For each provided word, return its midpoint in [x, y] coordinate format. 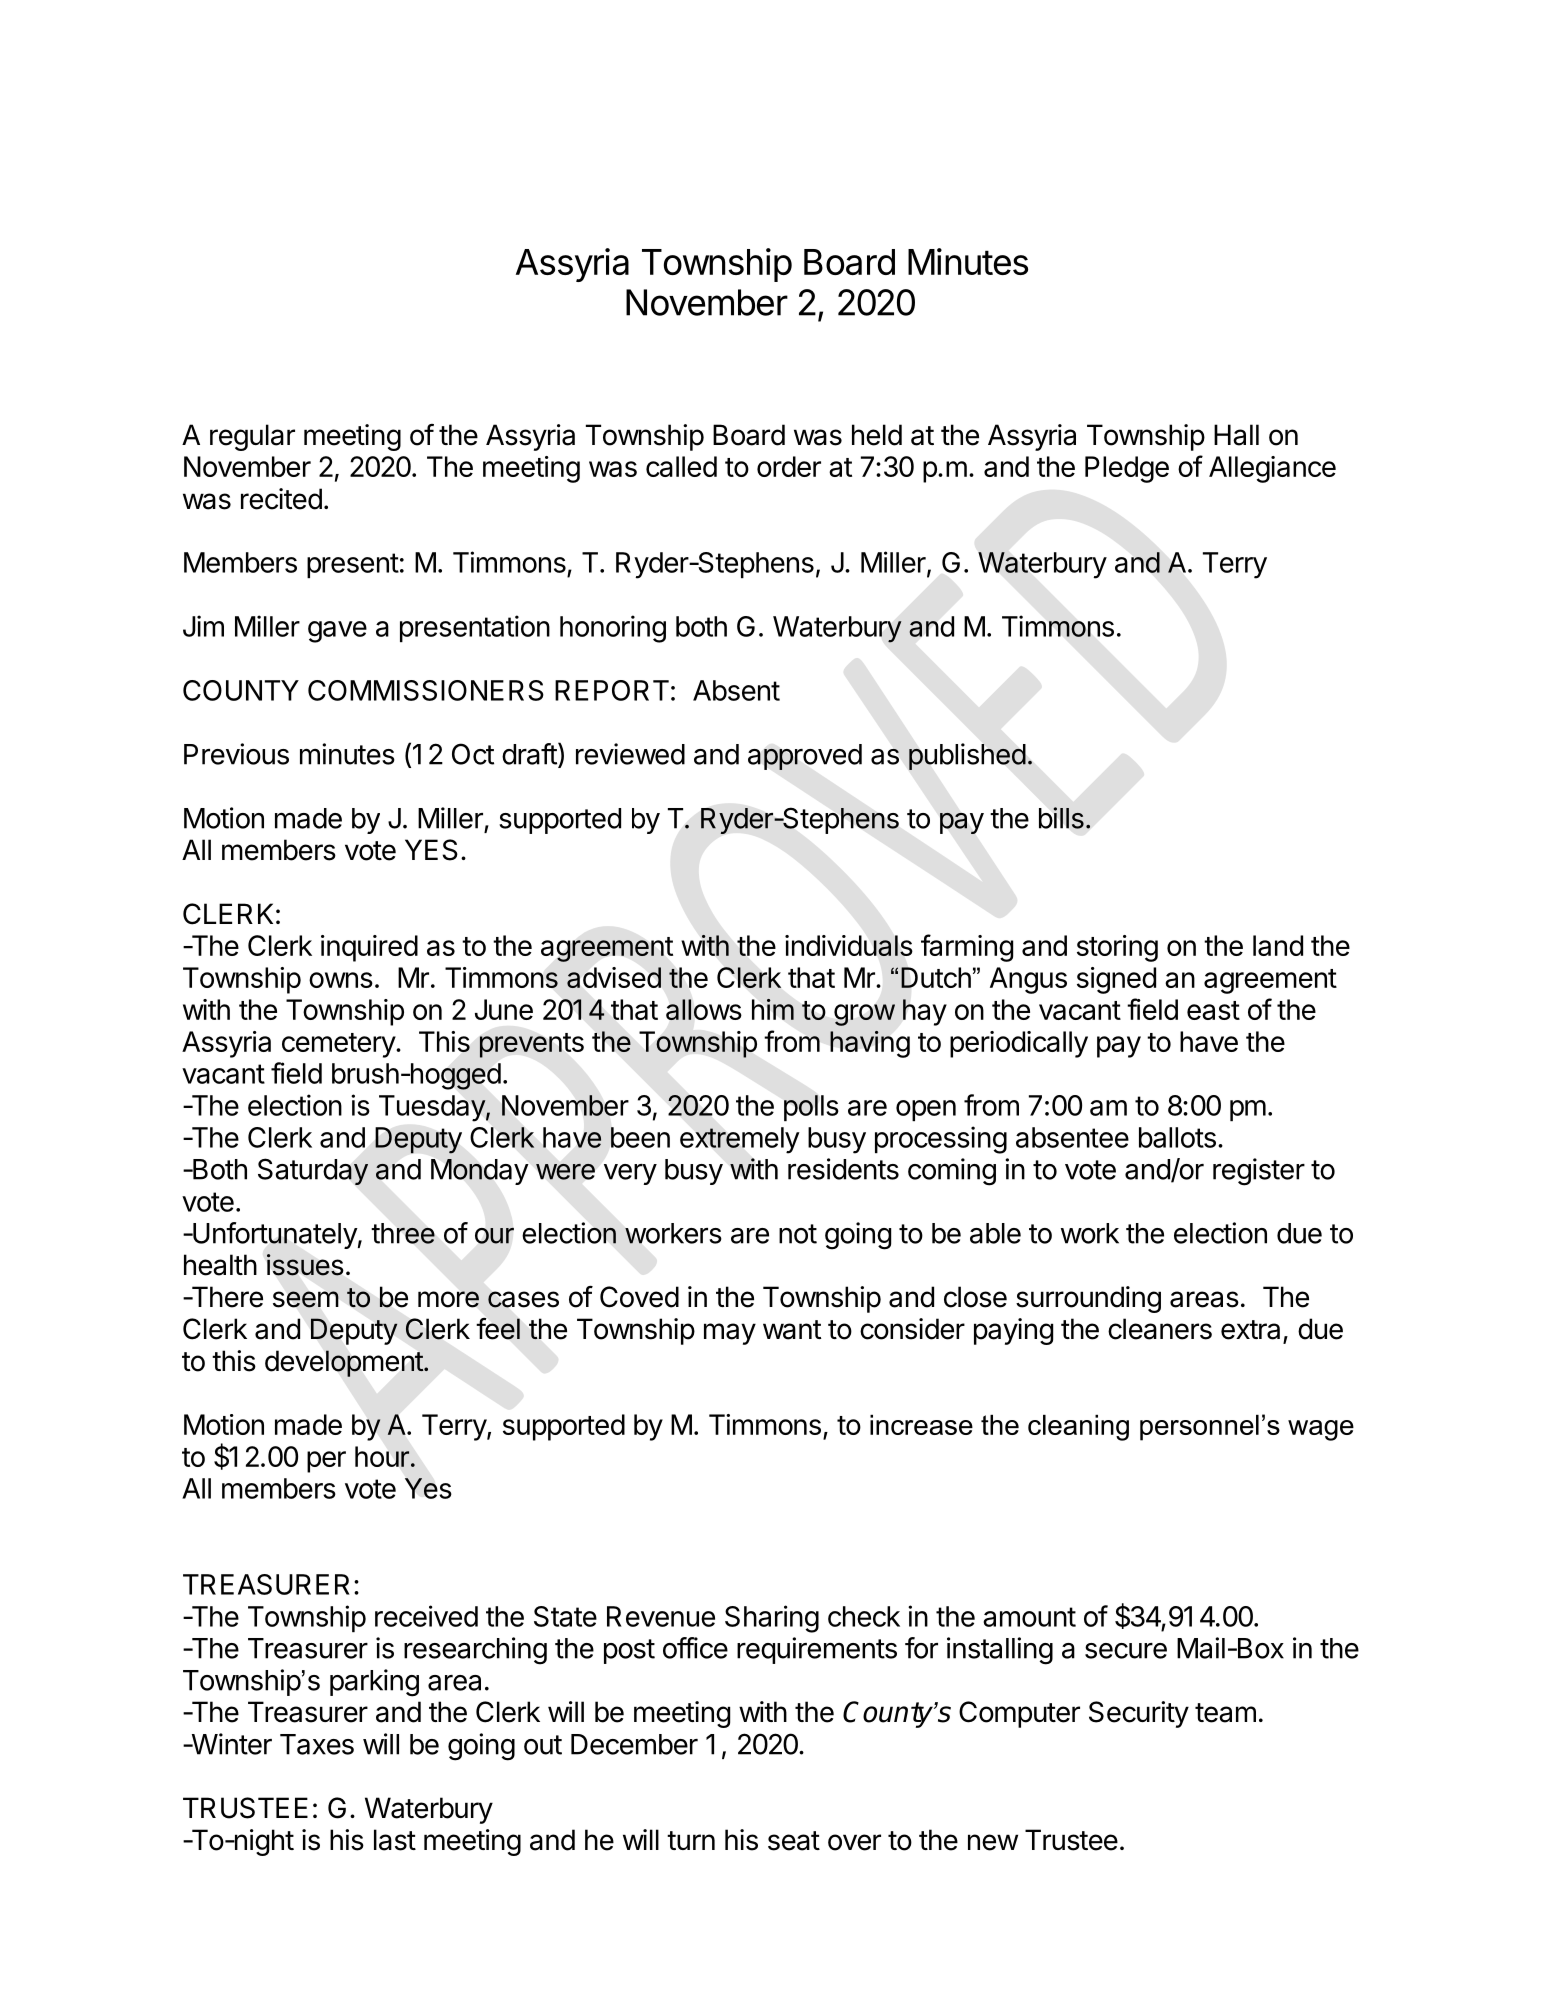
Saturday [313, 1171]
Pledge [1127, 469]
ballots [1177, 1137]
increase [921, 1425]
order [789, 466]
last [395, 1840]
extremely [740, 1140]
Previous [236, 754]
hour [382, 1456]
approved [805, 757]
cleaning [1078, 1428]
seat [794, 1841]
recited [281, 499]
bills [1061, 818]
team [1225, 1713]
